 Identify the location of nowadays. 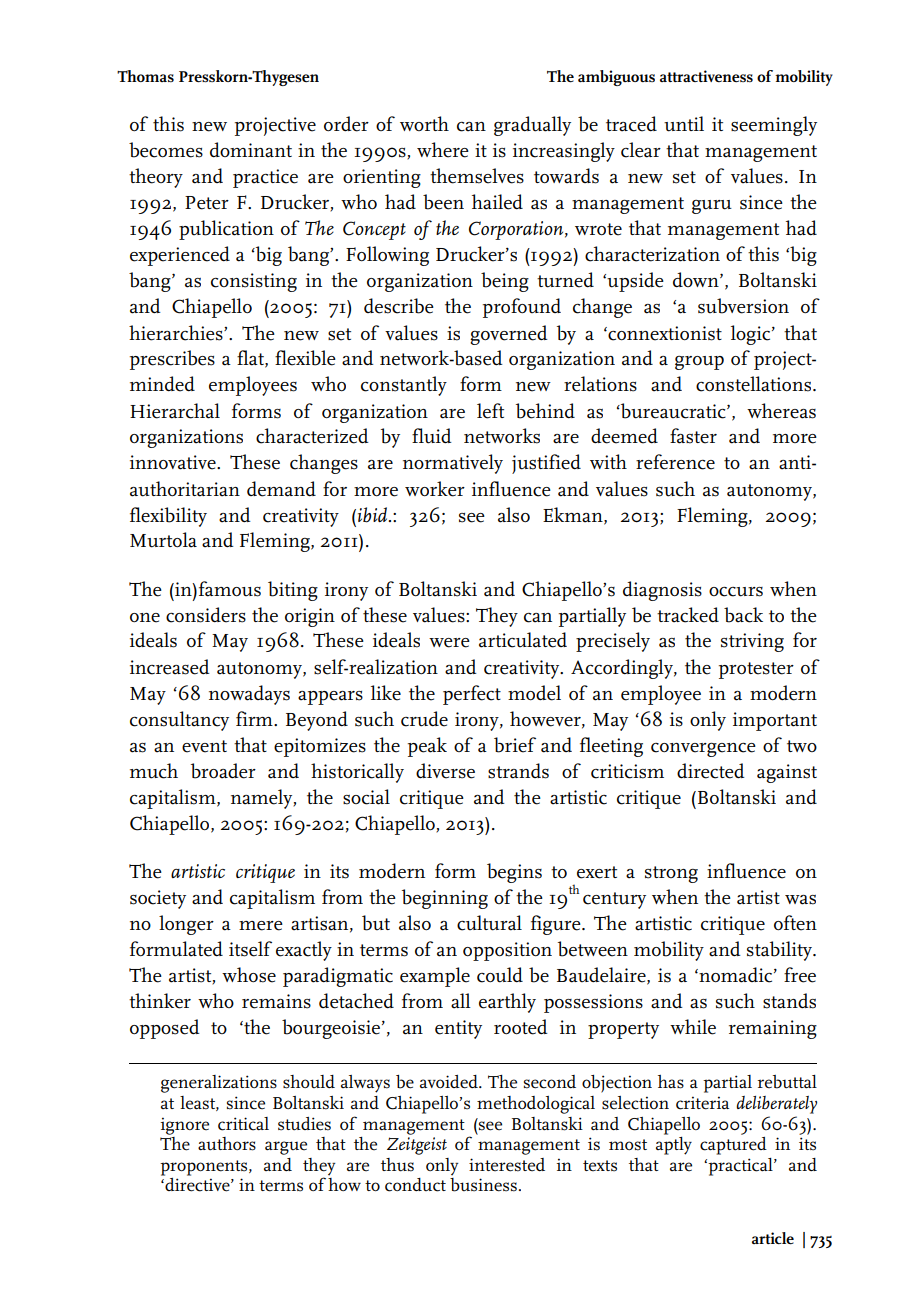
(249, 695).
